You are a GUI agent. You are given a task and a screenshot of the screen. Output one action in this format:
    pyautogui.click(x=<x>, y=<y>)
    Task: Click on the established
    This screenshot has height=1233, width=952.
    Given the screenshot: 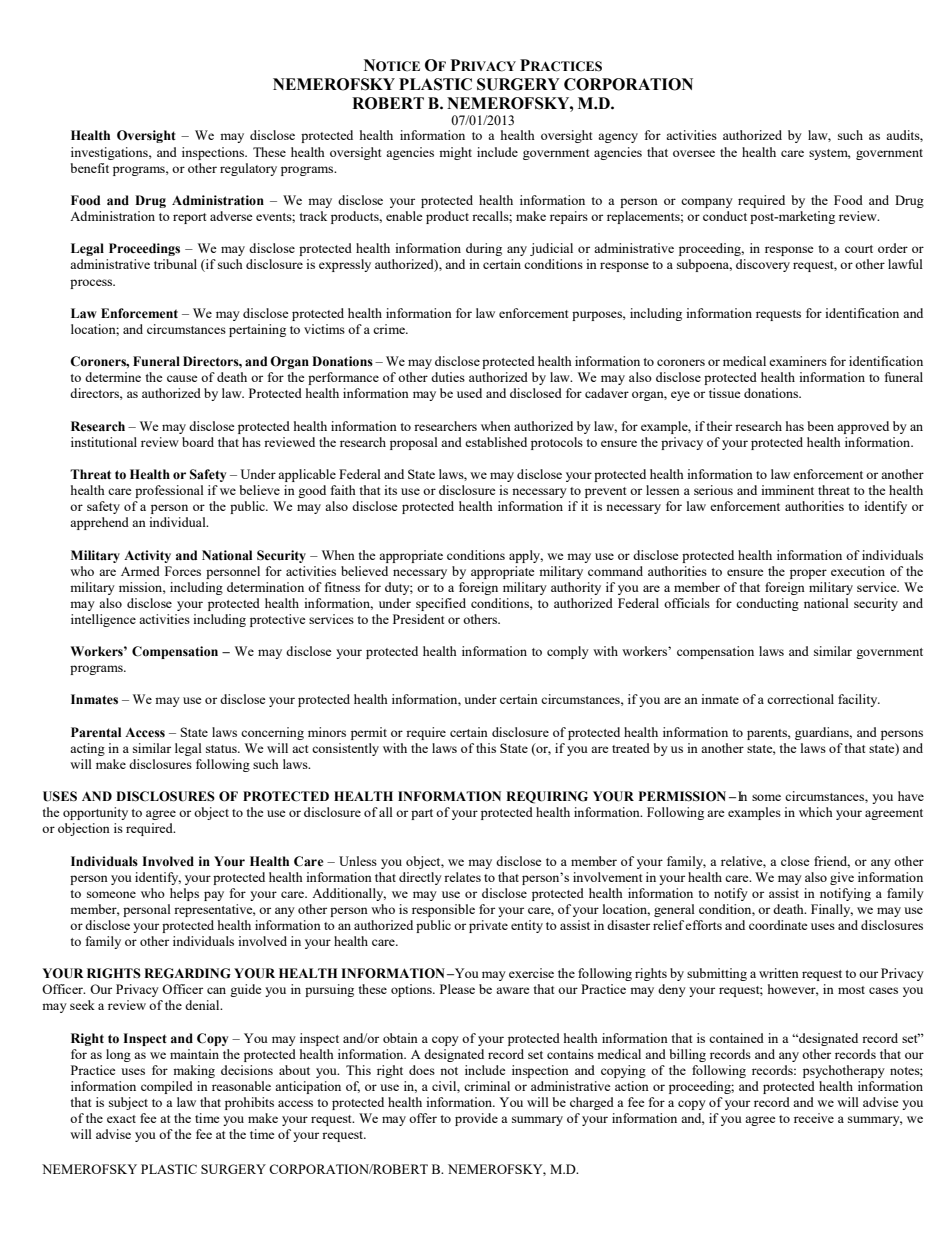 What is the action you would take?
    pyautogui.click(x=496, y=442)
